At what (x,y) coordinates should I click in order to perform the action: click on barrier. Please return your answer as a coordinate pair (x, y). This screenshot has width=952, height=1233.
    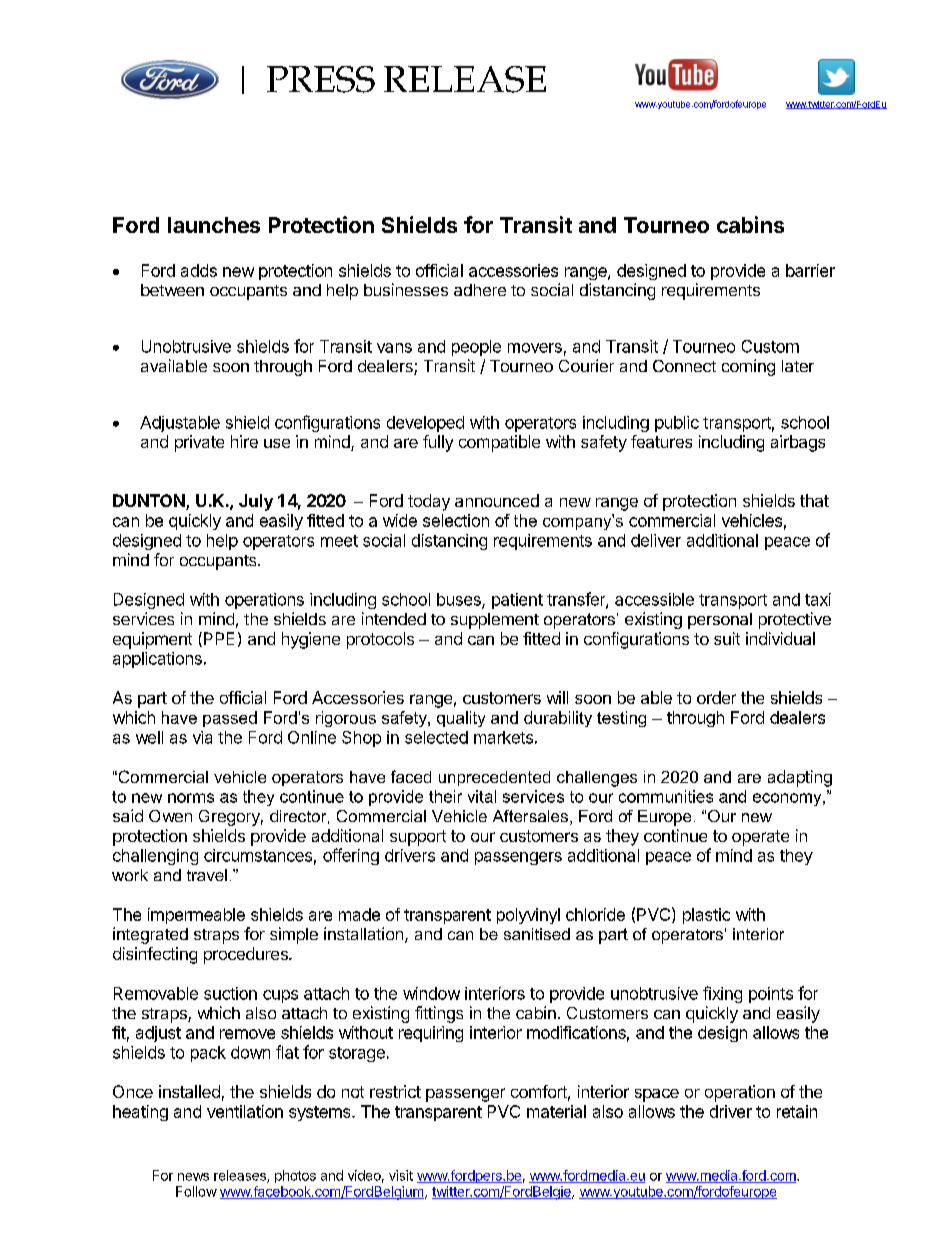
    Looking at the image, I should click on (810, 270).
